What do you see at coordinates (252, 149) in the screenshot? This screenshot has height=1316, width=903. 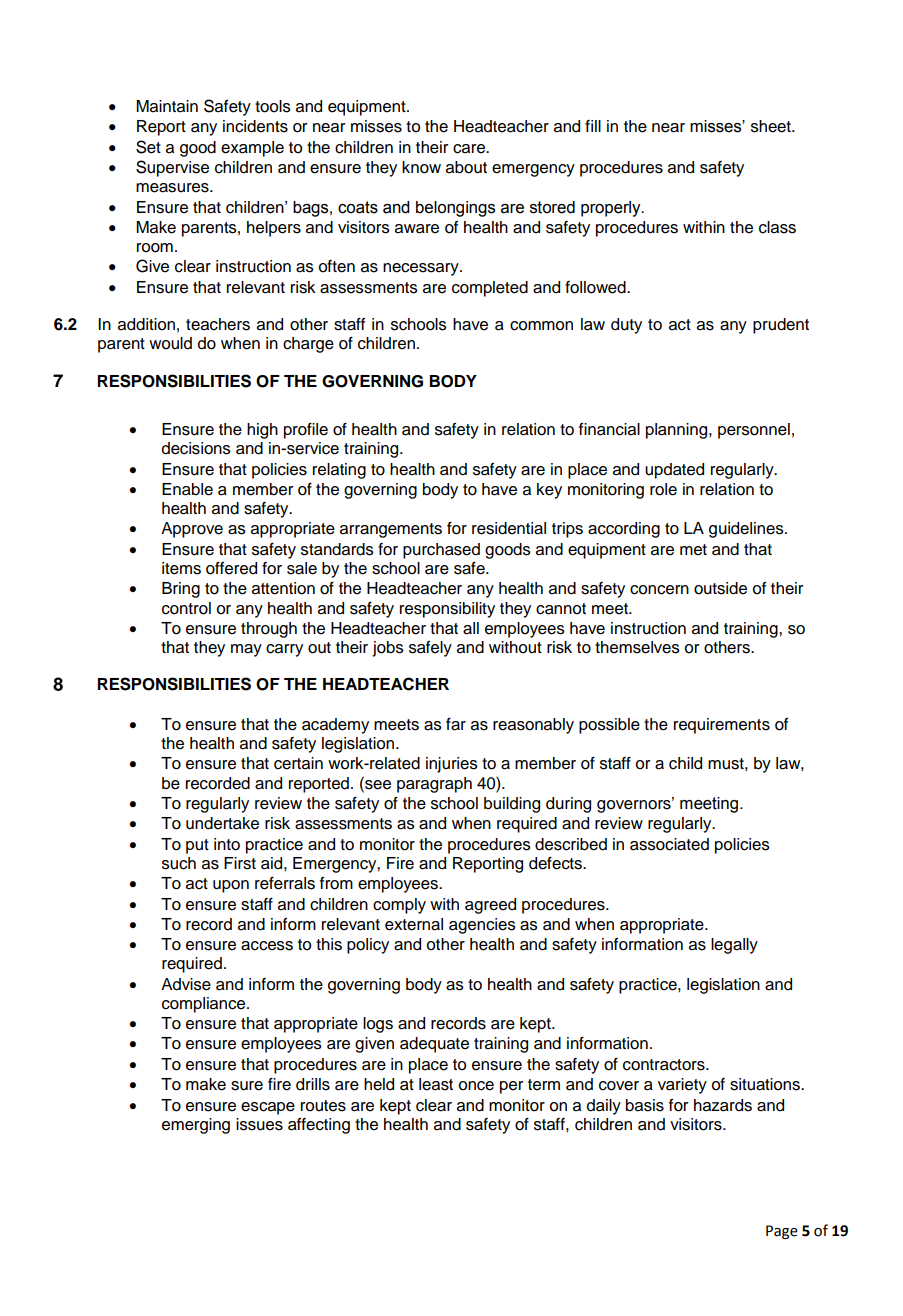 I see `example` at bounding box center [252, 149].
